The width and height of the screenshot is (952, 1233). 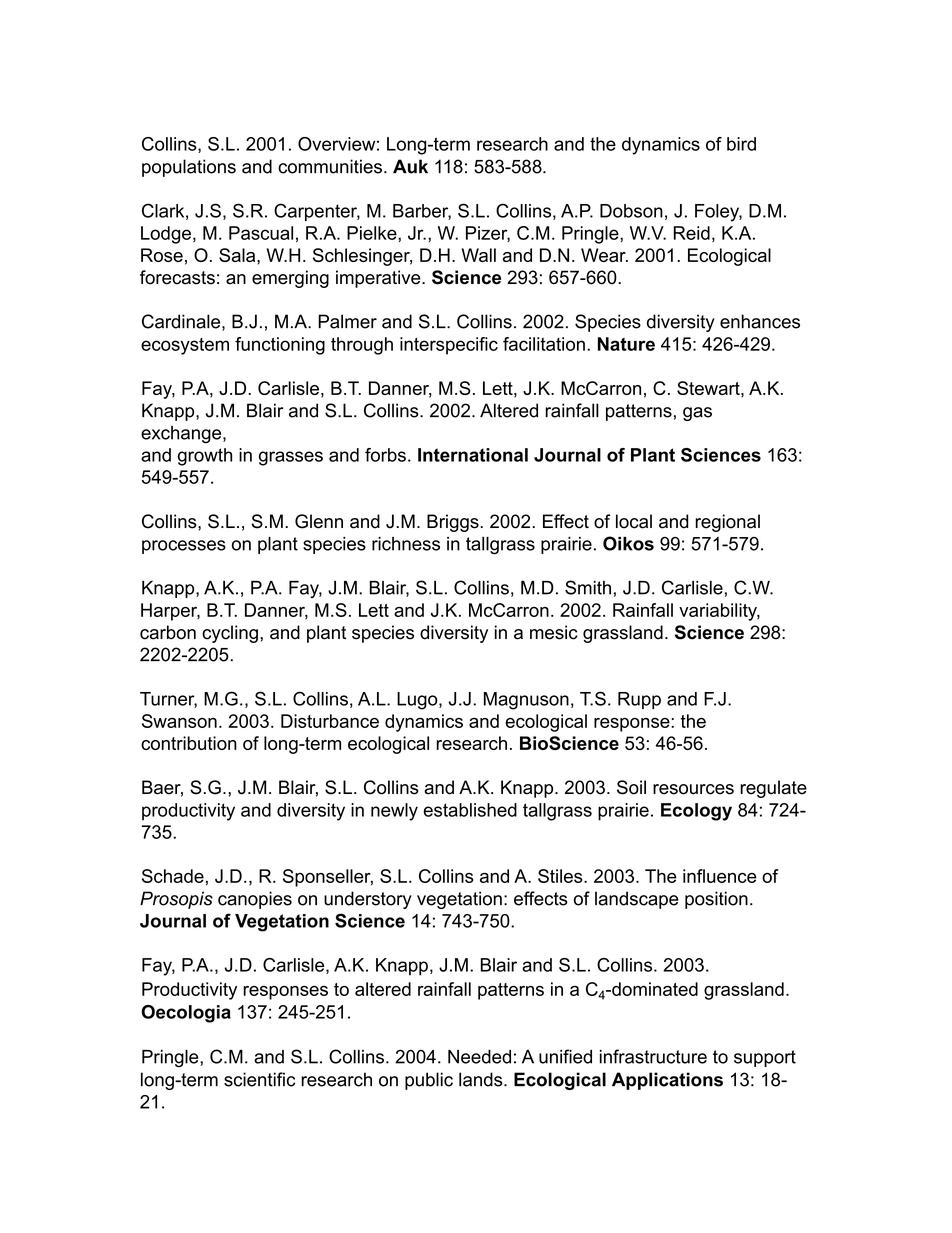 I want to click on gas, so click(x=697, y=414).
